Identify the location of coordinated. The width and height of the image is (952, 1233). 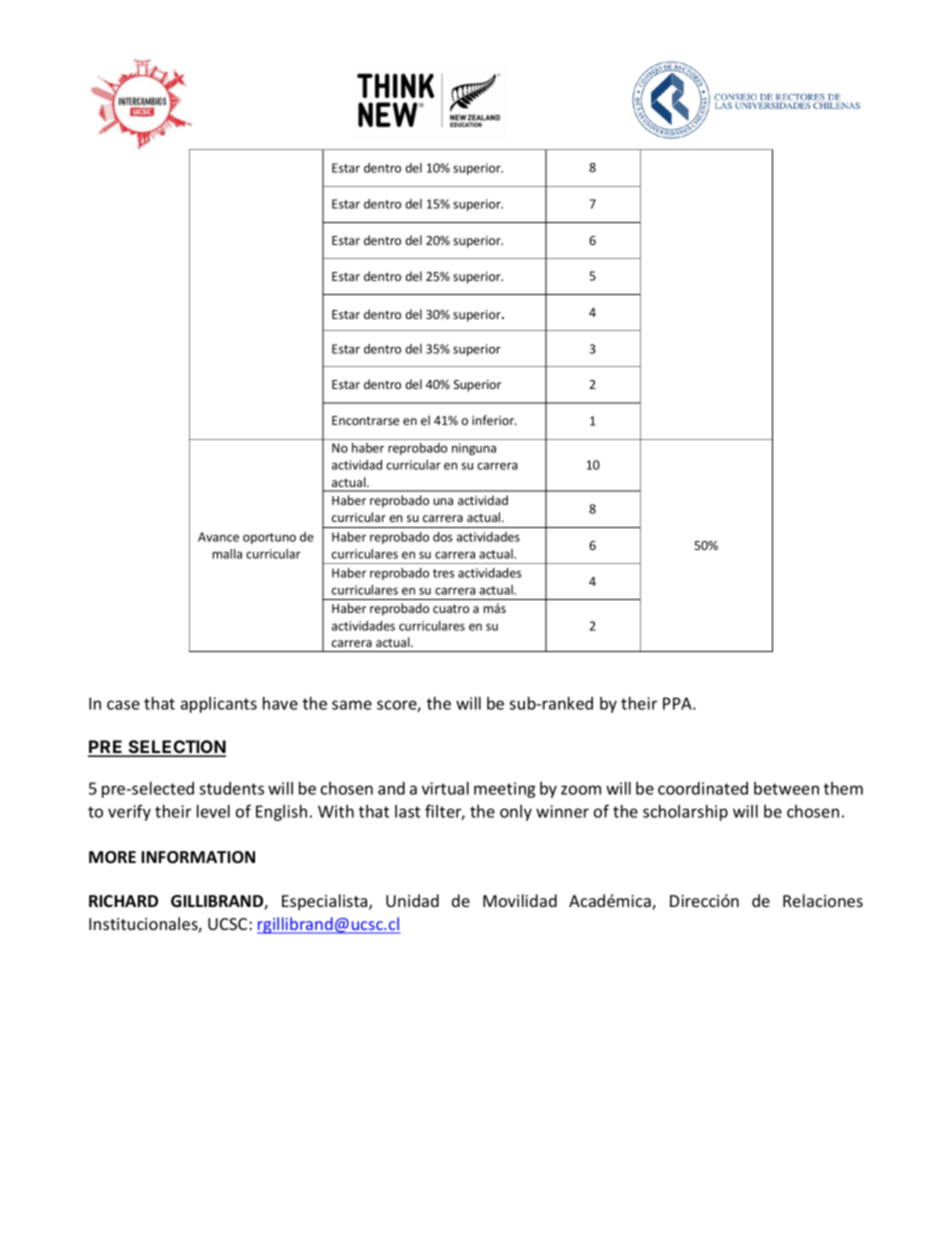
(703, 788).
